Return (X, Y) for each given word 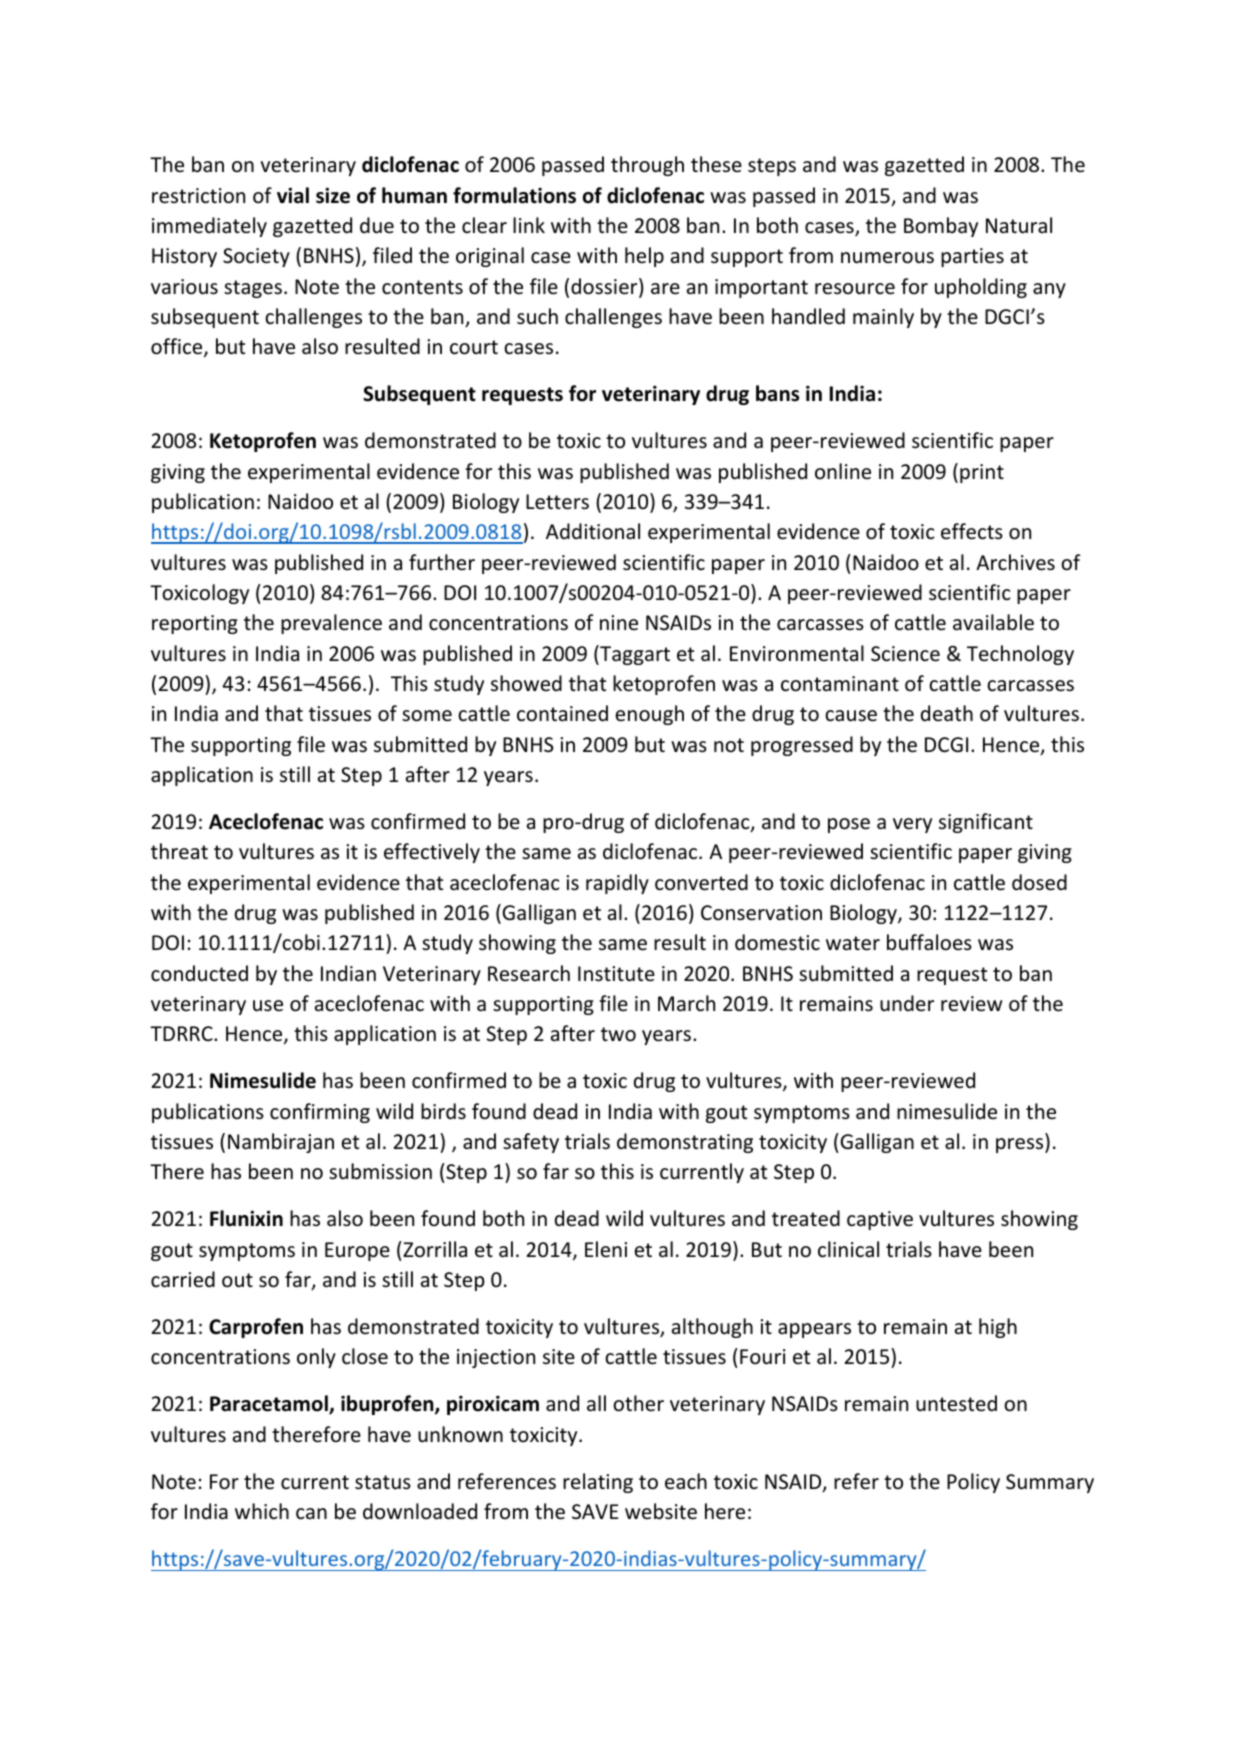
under (907, 1003)
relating (598, 1483)
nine (619, 623)
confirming (320, 1113)
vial (293, 195)
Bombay (941, 227)
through (647, 166)
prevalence (331, 624)
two (618, 1034)
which (262, 1511)
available (993, 622)
